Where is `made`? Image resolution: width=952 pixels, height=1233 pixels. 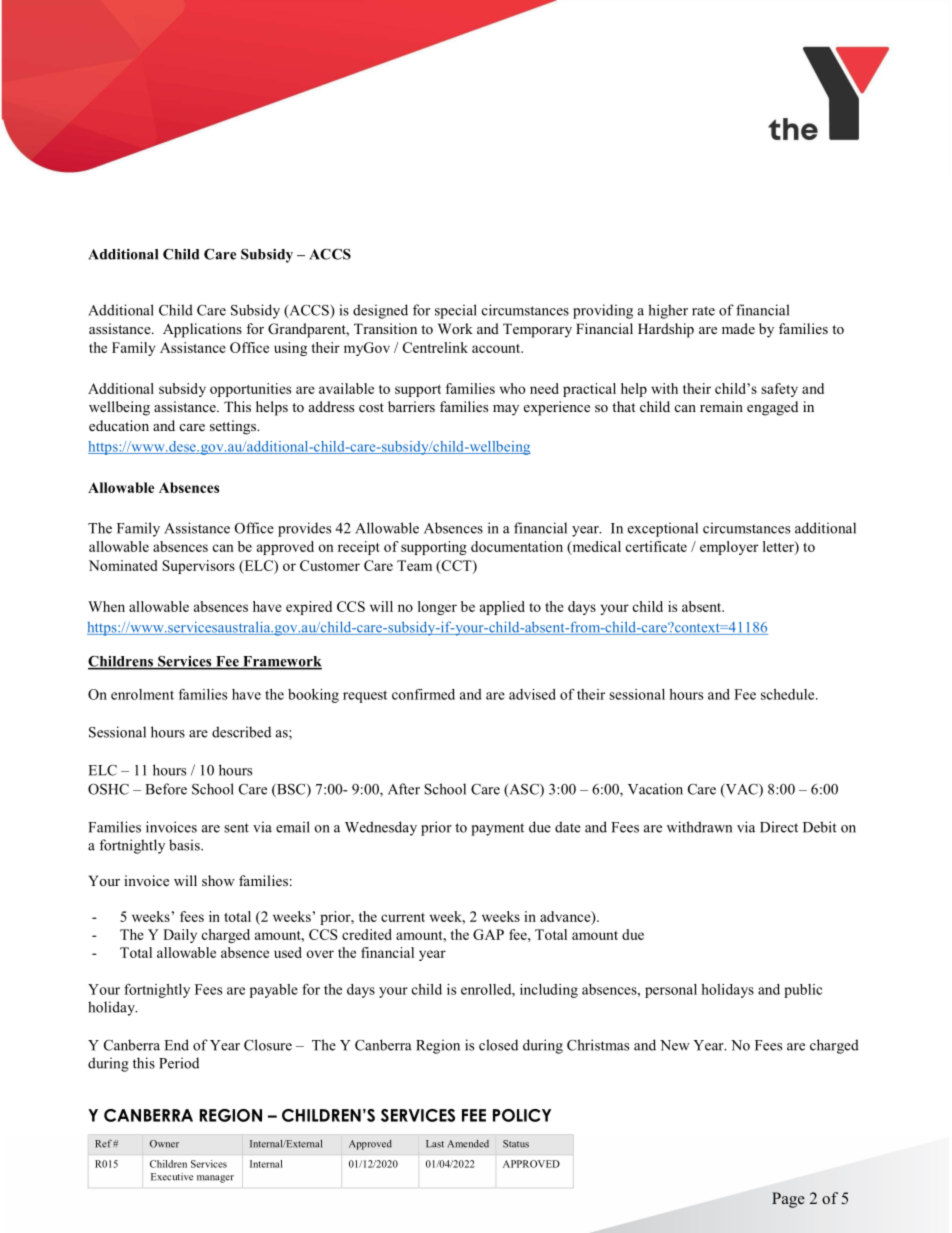
made is located at coordinates (738, 328).
